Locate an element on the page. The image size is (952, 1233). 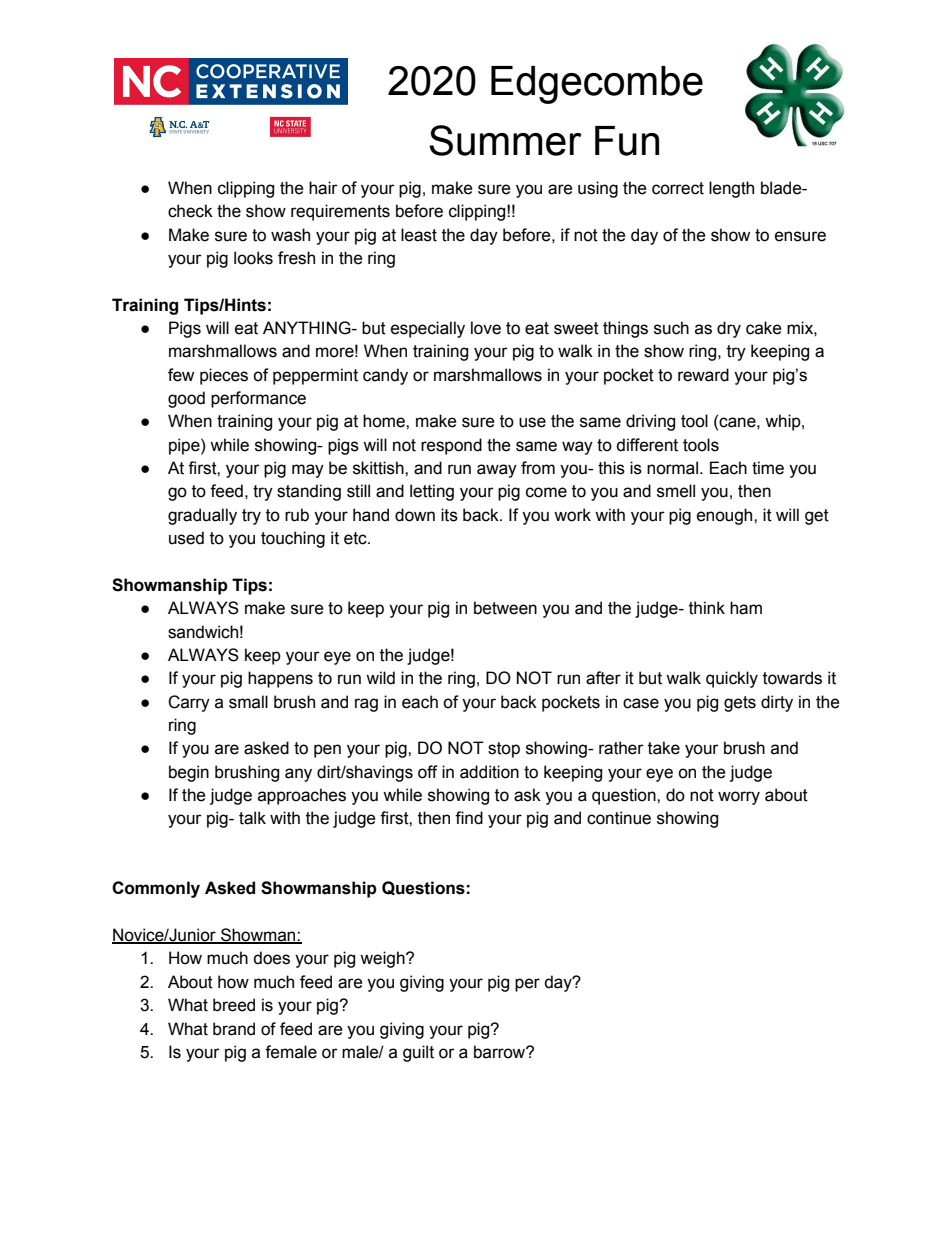
Summer is located at coordinates (505, 140).
